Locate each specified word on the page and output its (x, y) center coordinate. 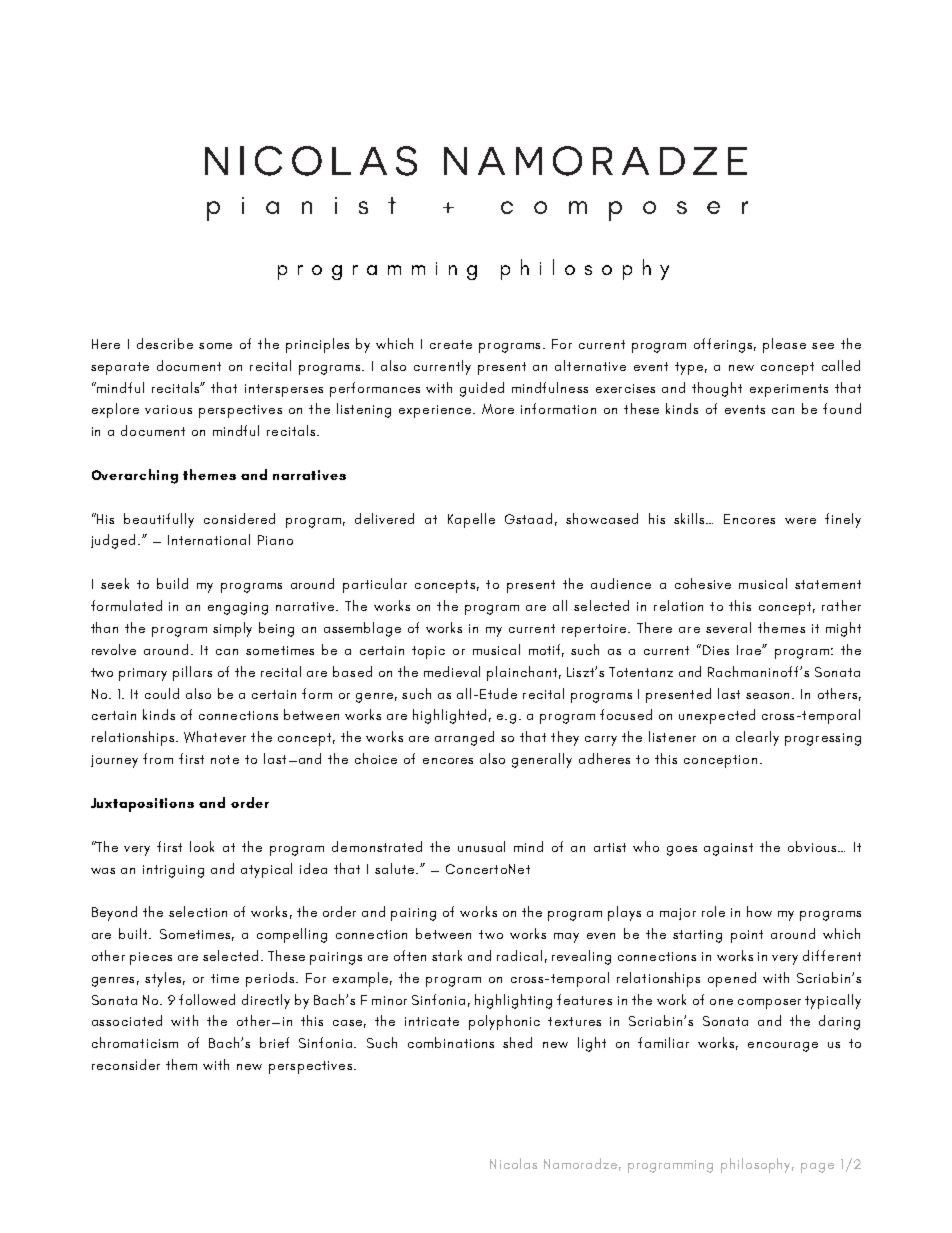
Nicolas (513, 1163)
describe (165, 343)
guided (482, 389)
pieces (151, 958)
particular (375, 585)
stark (447, 955)
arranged (464, 738)
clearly (757, 738)
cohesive (703, 583)
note (225, 759)
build (172, 583)
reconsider (126, 1064)
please (784, 345)
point (747, 936)
